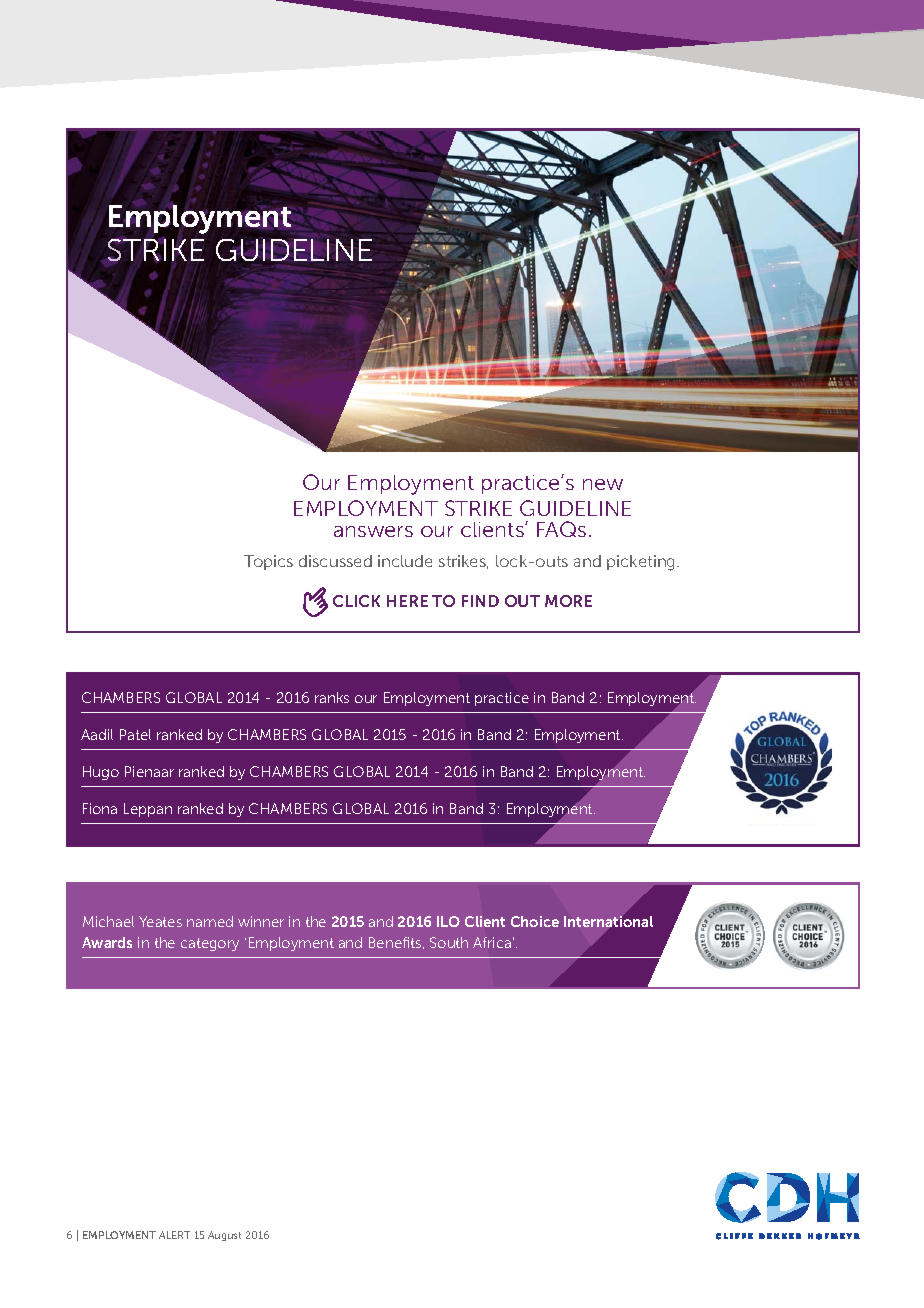  I want to click on ILO, so click(448, 921).
